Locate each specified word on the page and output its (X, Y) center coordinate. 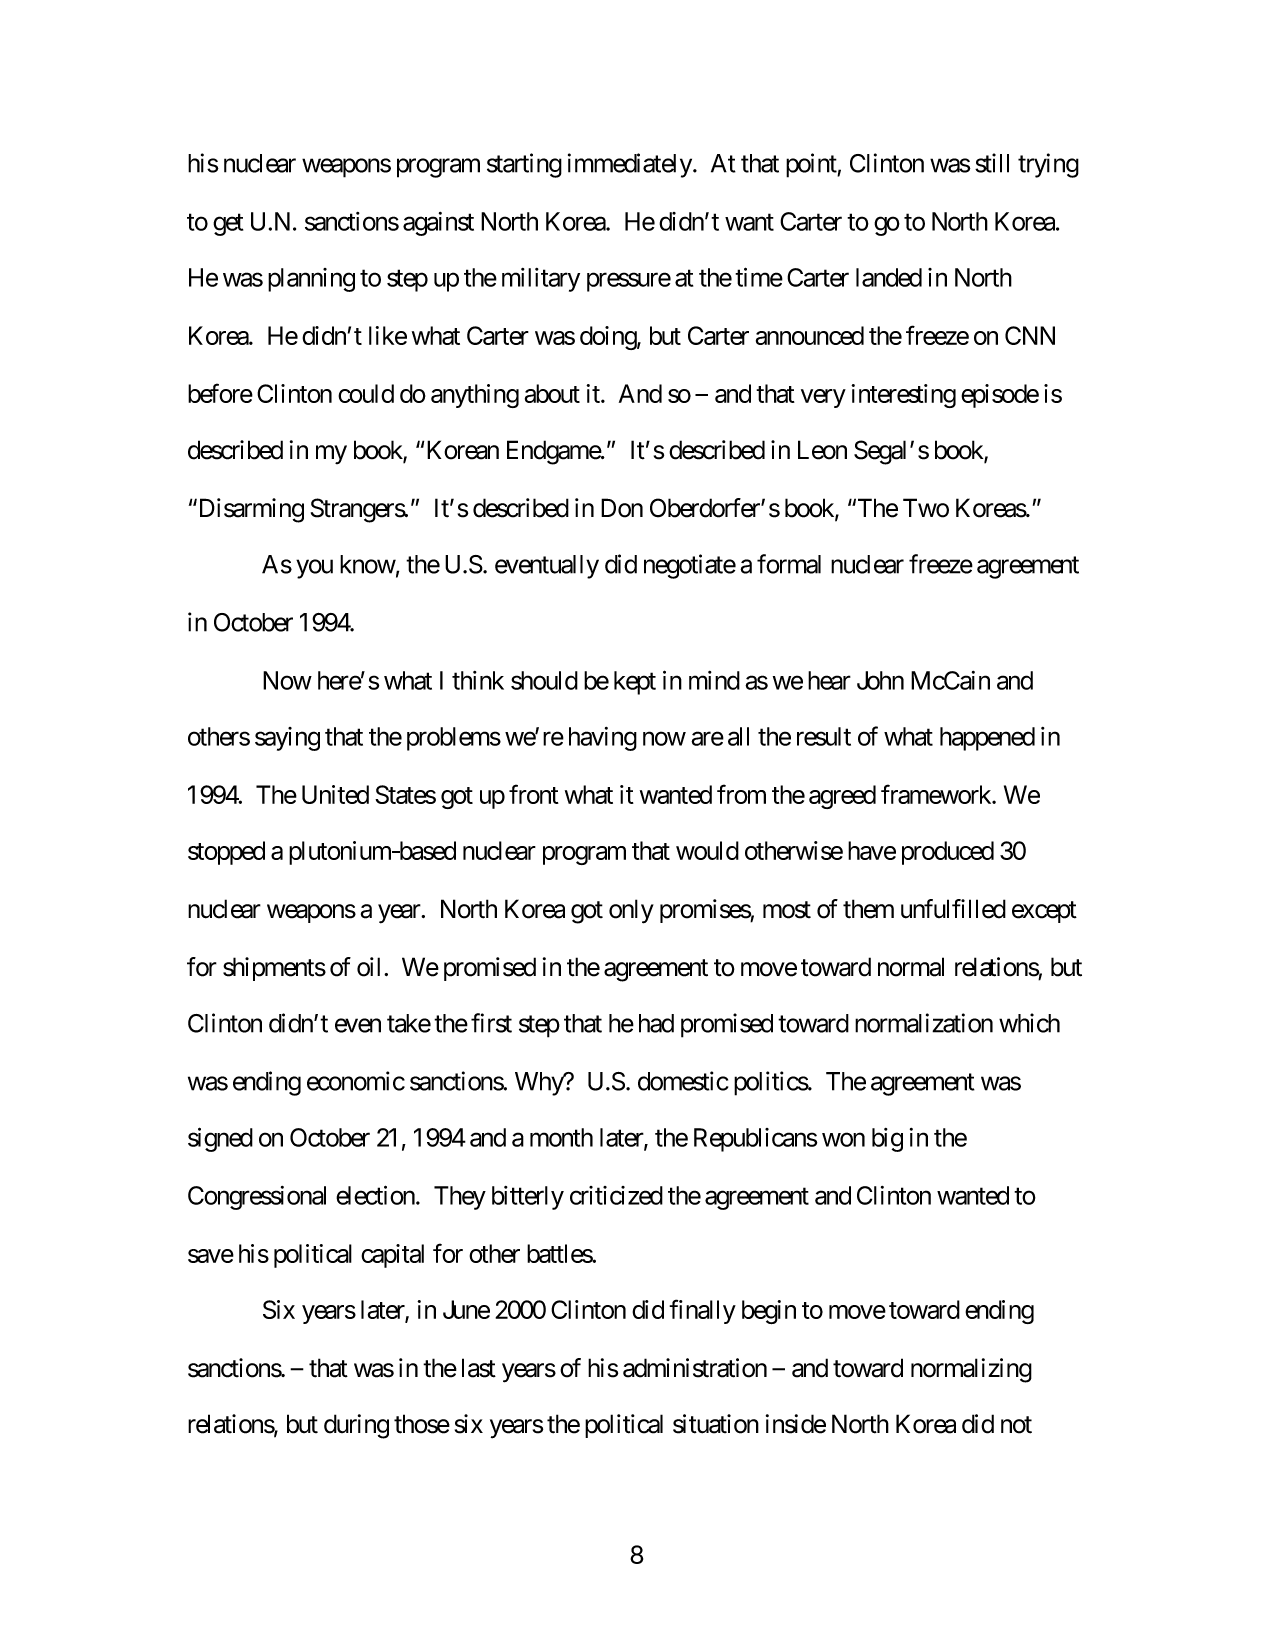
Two (926, 508)
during (356, 1426)
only (631, 911)
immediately (630, 165)
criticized (616, 1195)
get (228, 225)
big (887, 1140)
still (992, 163)
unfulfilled (953, 909)
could (366, 393)
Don (622, 508)
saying (287, 739)
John (880, 680)
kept (635, 683)
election (376, 1195)
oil (371, 967)
